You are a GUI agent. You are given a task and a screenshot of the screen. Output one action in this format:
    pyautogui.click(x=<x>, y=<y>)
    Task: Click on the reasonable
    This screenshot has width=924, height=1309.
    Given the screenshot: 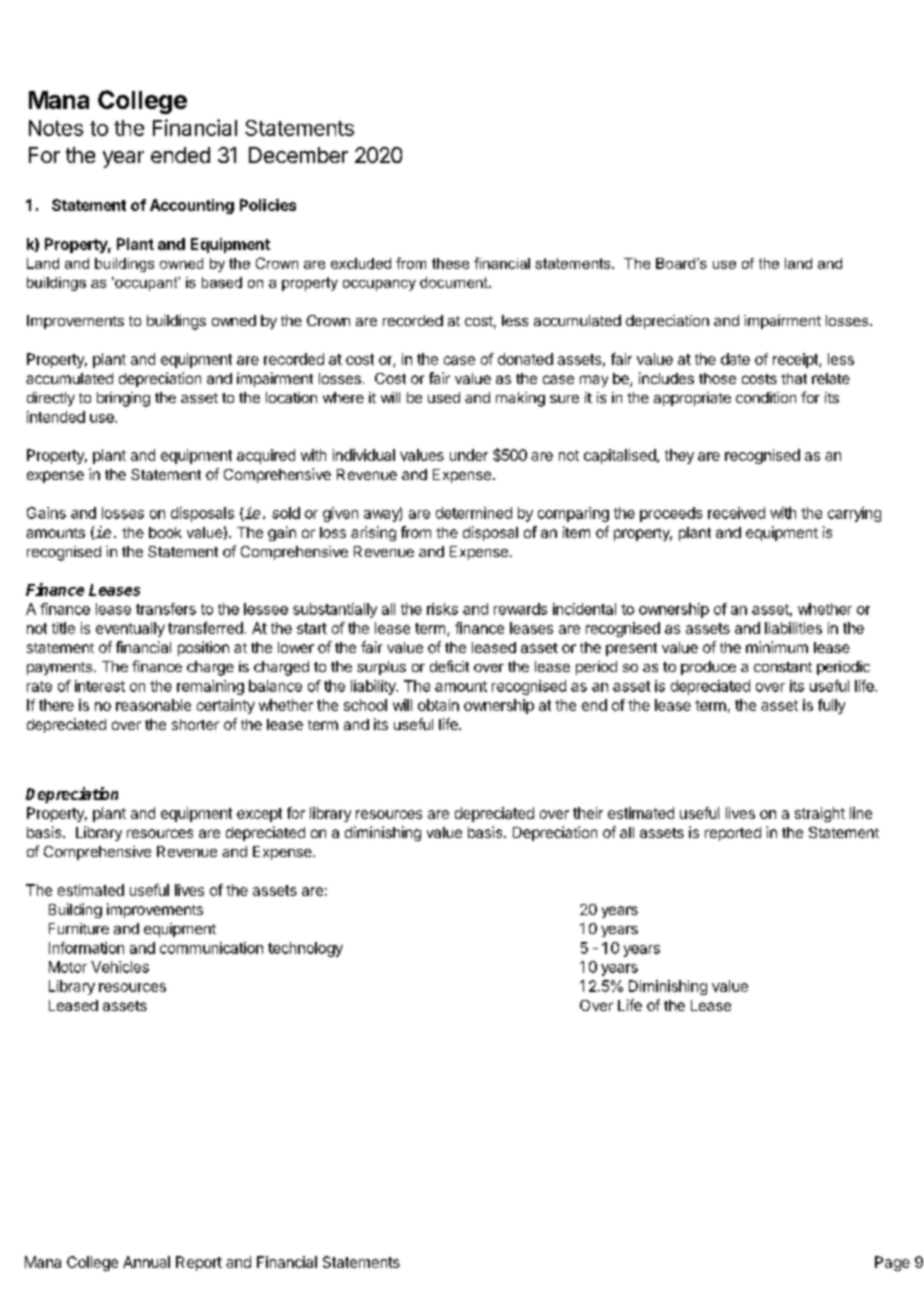 What is the action you would take?
    pyautogui.click(x=153, y=705)
